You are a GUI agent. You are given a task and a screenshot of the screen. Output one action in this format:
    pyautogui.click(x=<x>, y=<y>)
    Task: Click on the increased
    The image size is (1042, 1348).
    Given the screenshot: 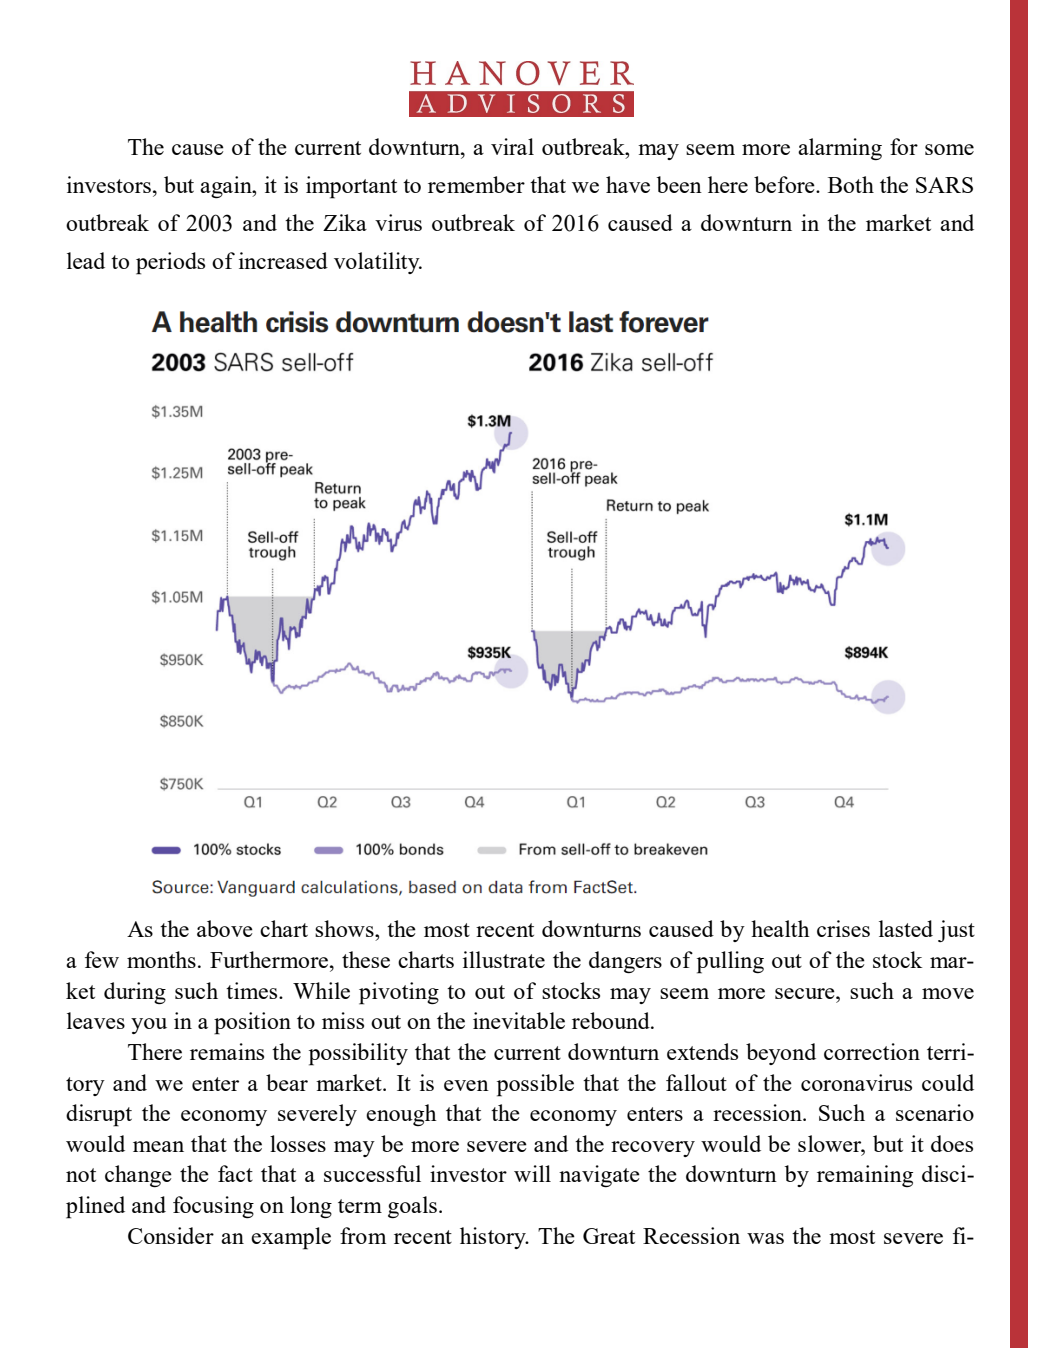 What is the action you would take?
    pyautogui.click(x=283, y=260)
